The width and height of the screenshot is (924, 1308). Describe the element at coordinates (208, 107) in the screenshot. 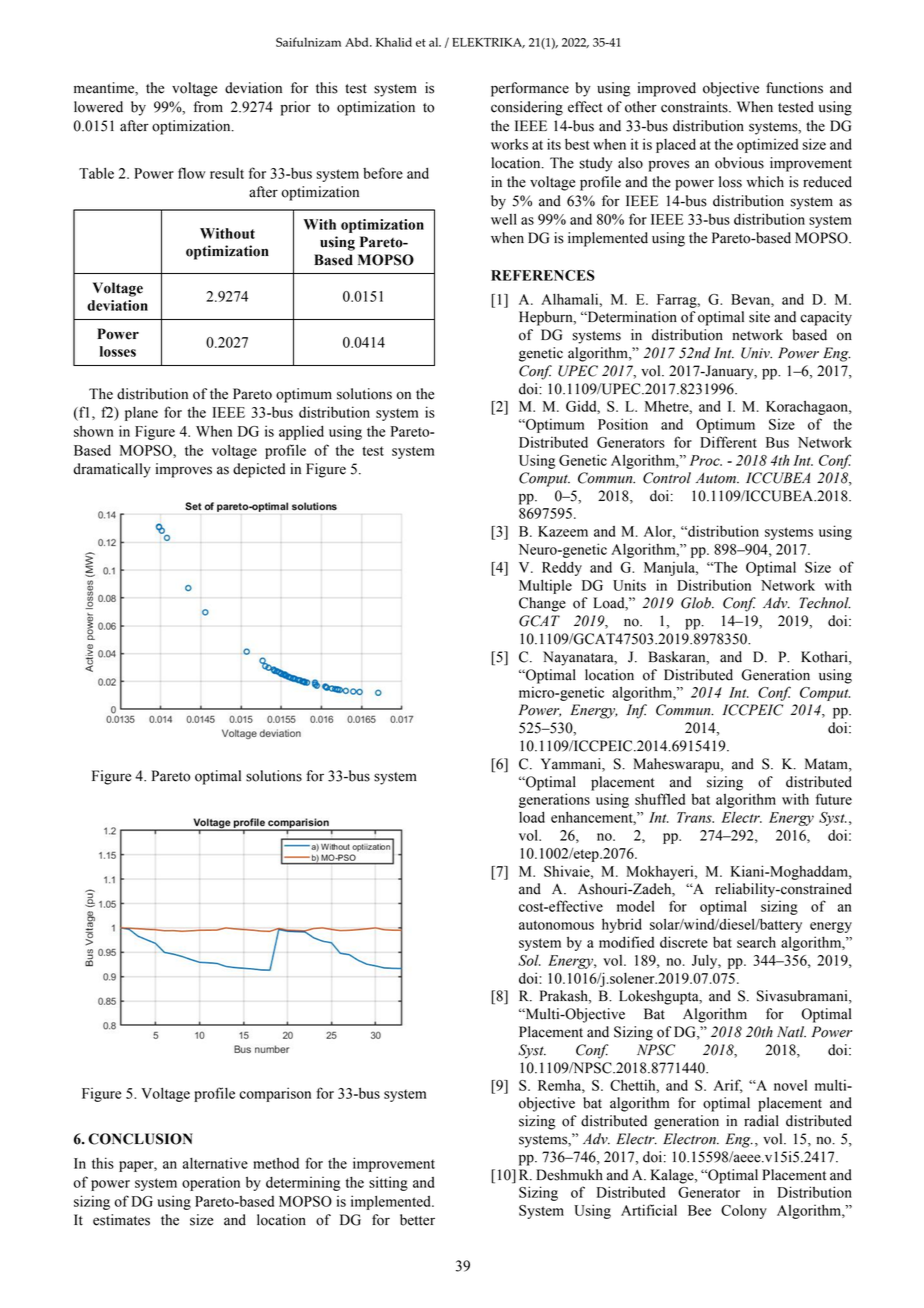

I see `from` at that location.
